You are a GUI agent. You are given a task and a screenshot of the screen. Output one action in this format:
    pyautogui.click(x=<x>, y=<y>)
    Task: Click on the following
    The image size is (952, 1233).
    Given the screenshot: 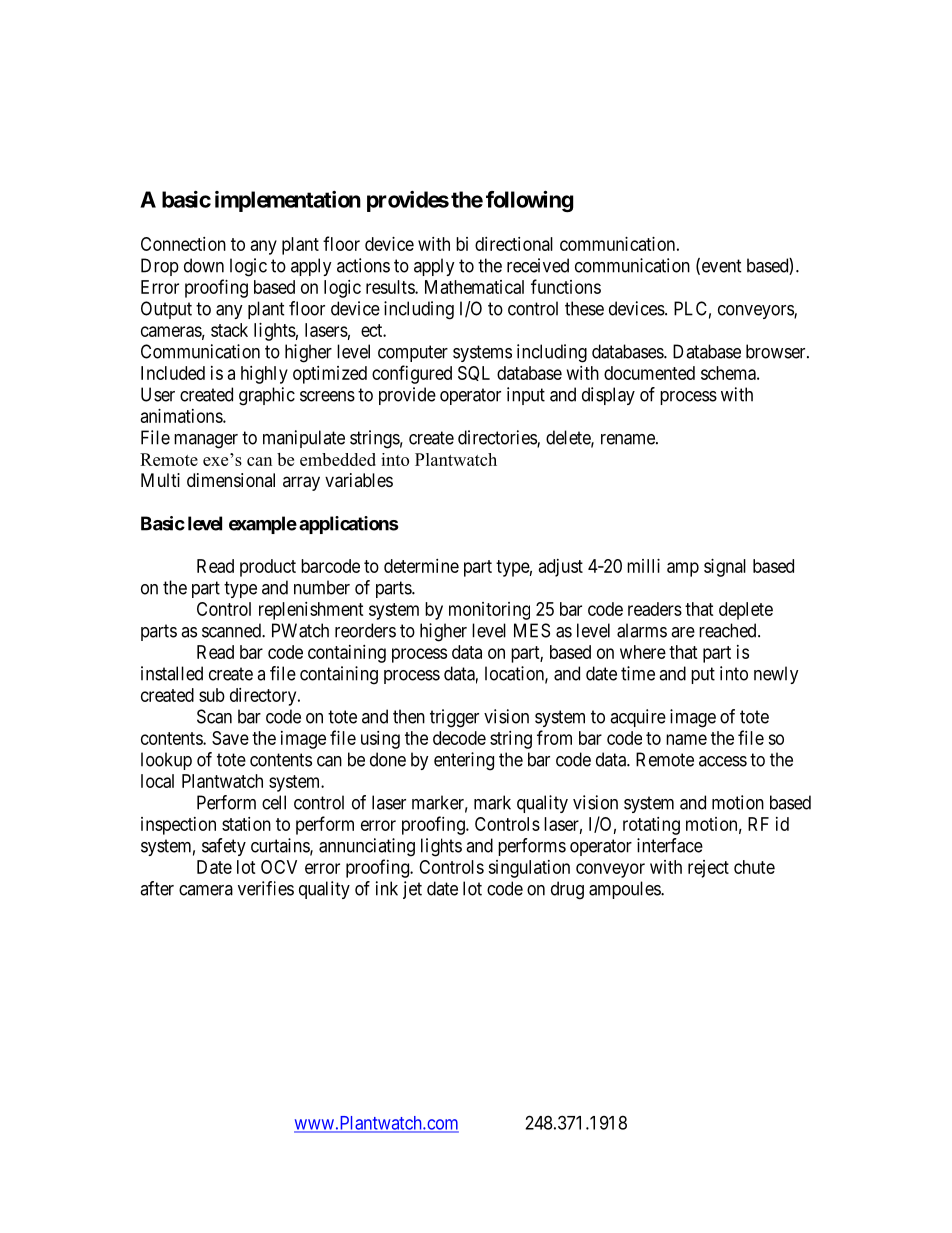 What is the action you would take?
    pyautogui.click(x=529, y=201)
